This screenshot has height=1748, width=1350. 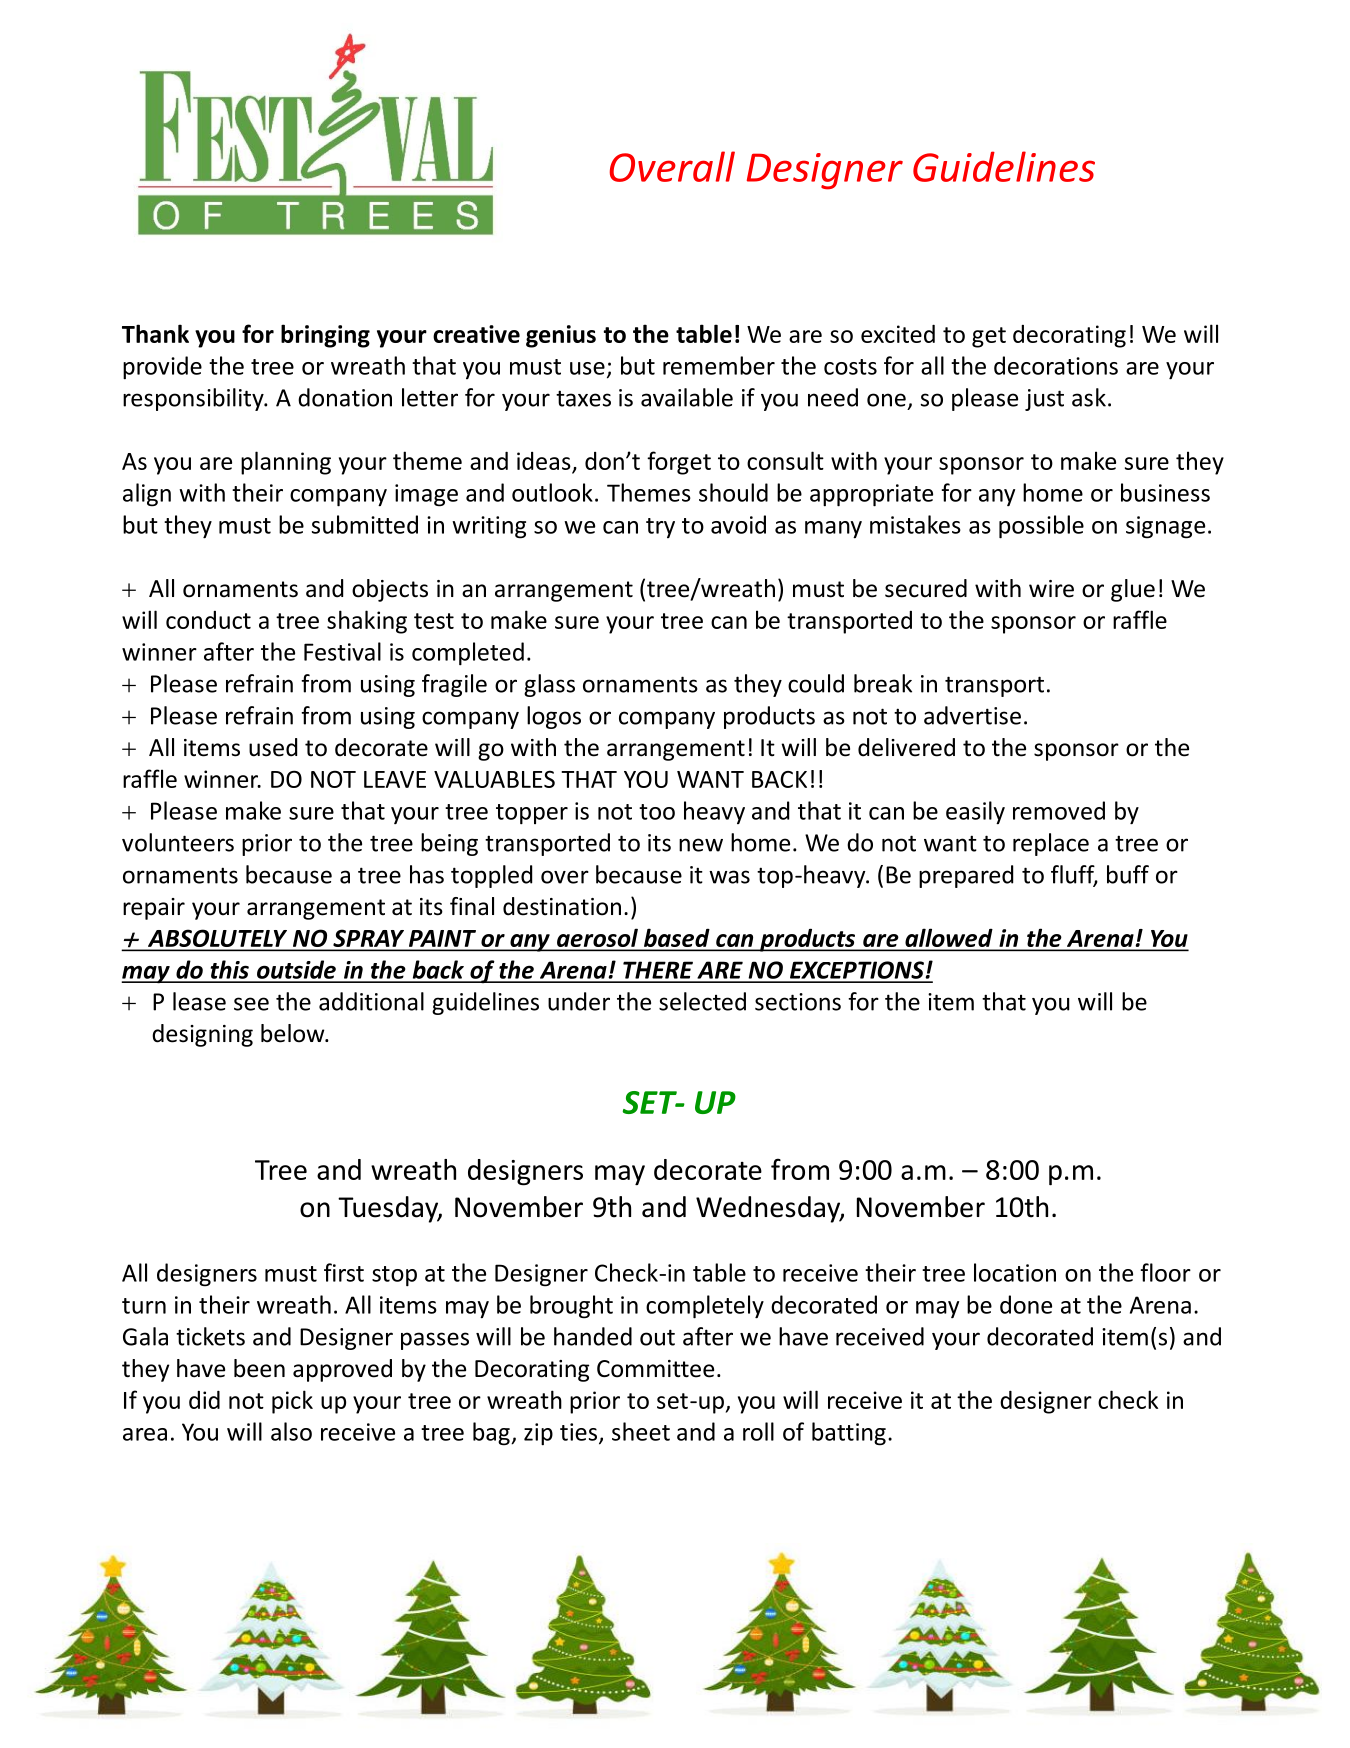 What do you see at coordinates (1051, 844) in the screenshot?
I see `replace` at bounding box center [1051, 844].
